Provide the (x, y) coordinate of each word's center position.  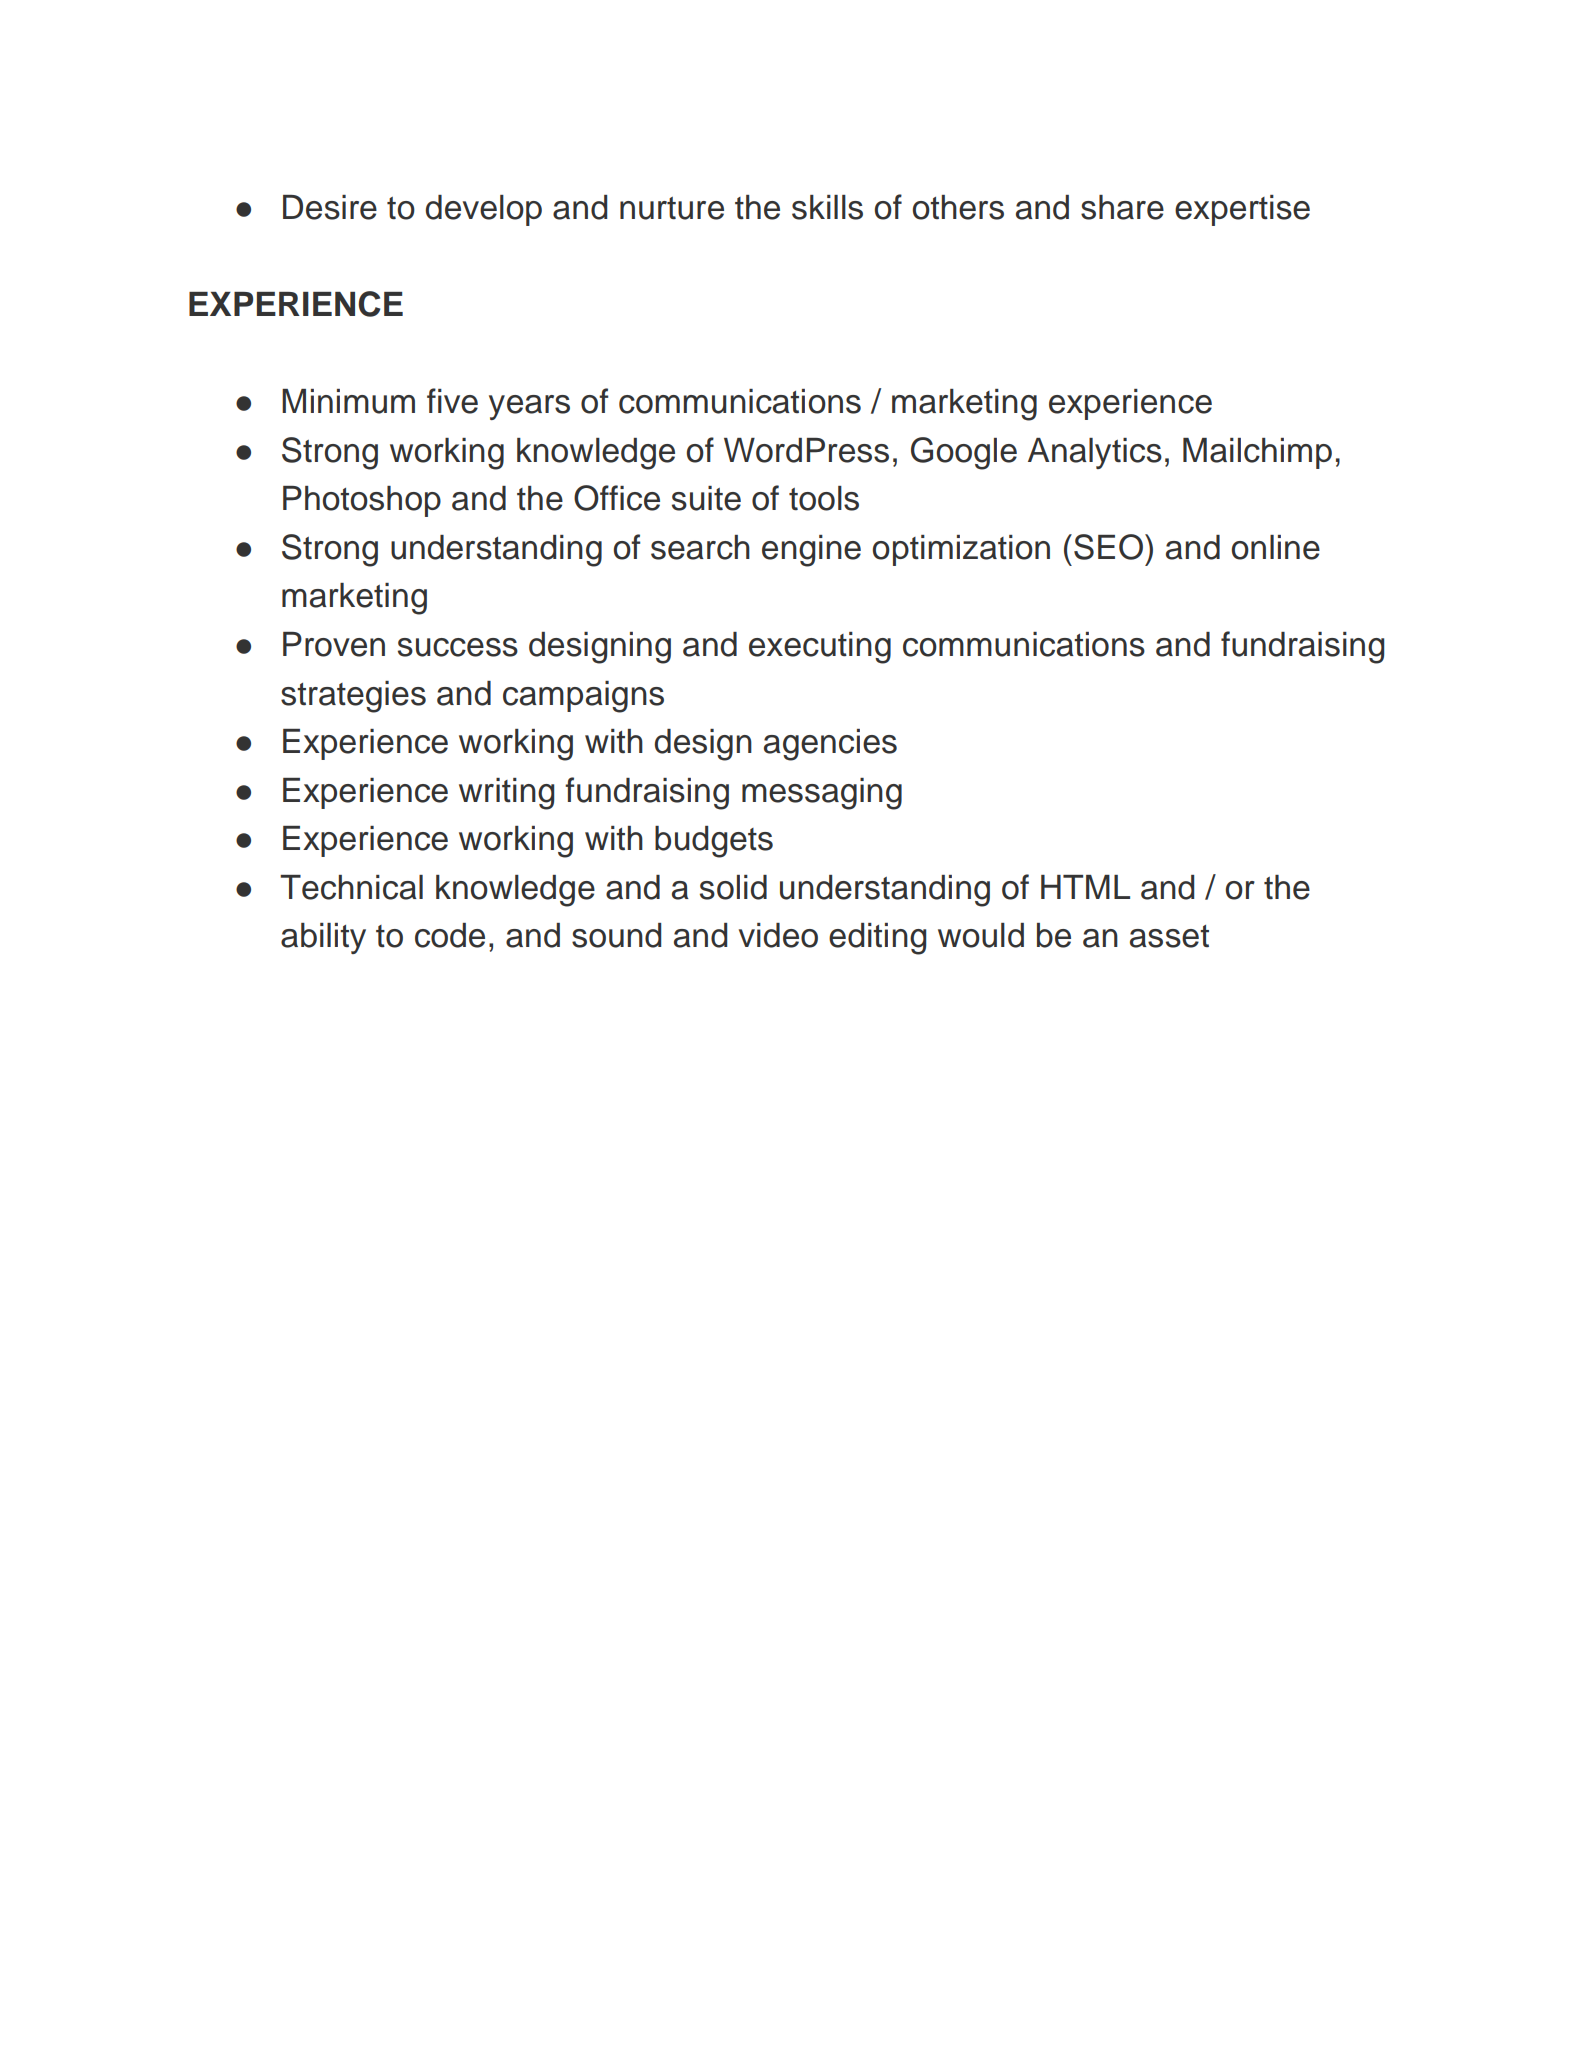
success (458, 647)
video (778, 935)
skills (827, 207)
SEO (1108, 547)
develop (483, 210)
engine (811, 551)
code (450, 935)
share (1122, 207)
